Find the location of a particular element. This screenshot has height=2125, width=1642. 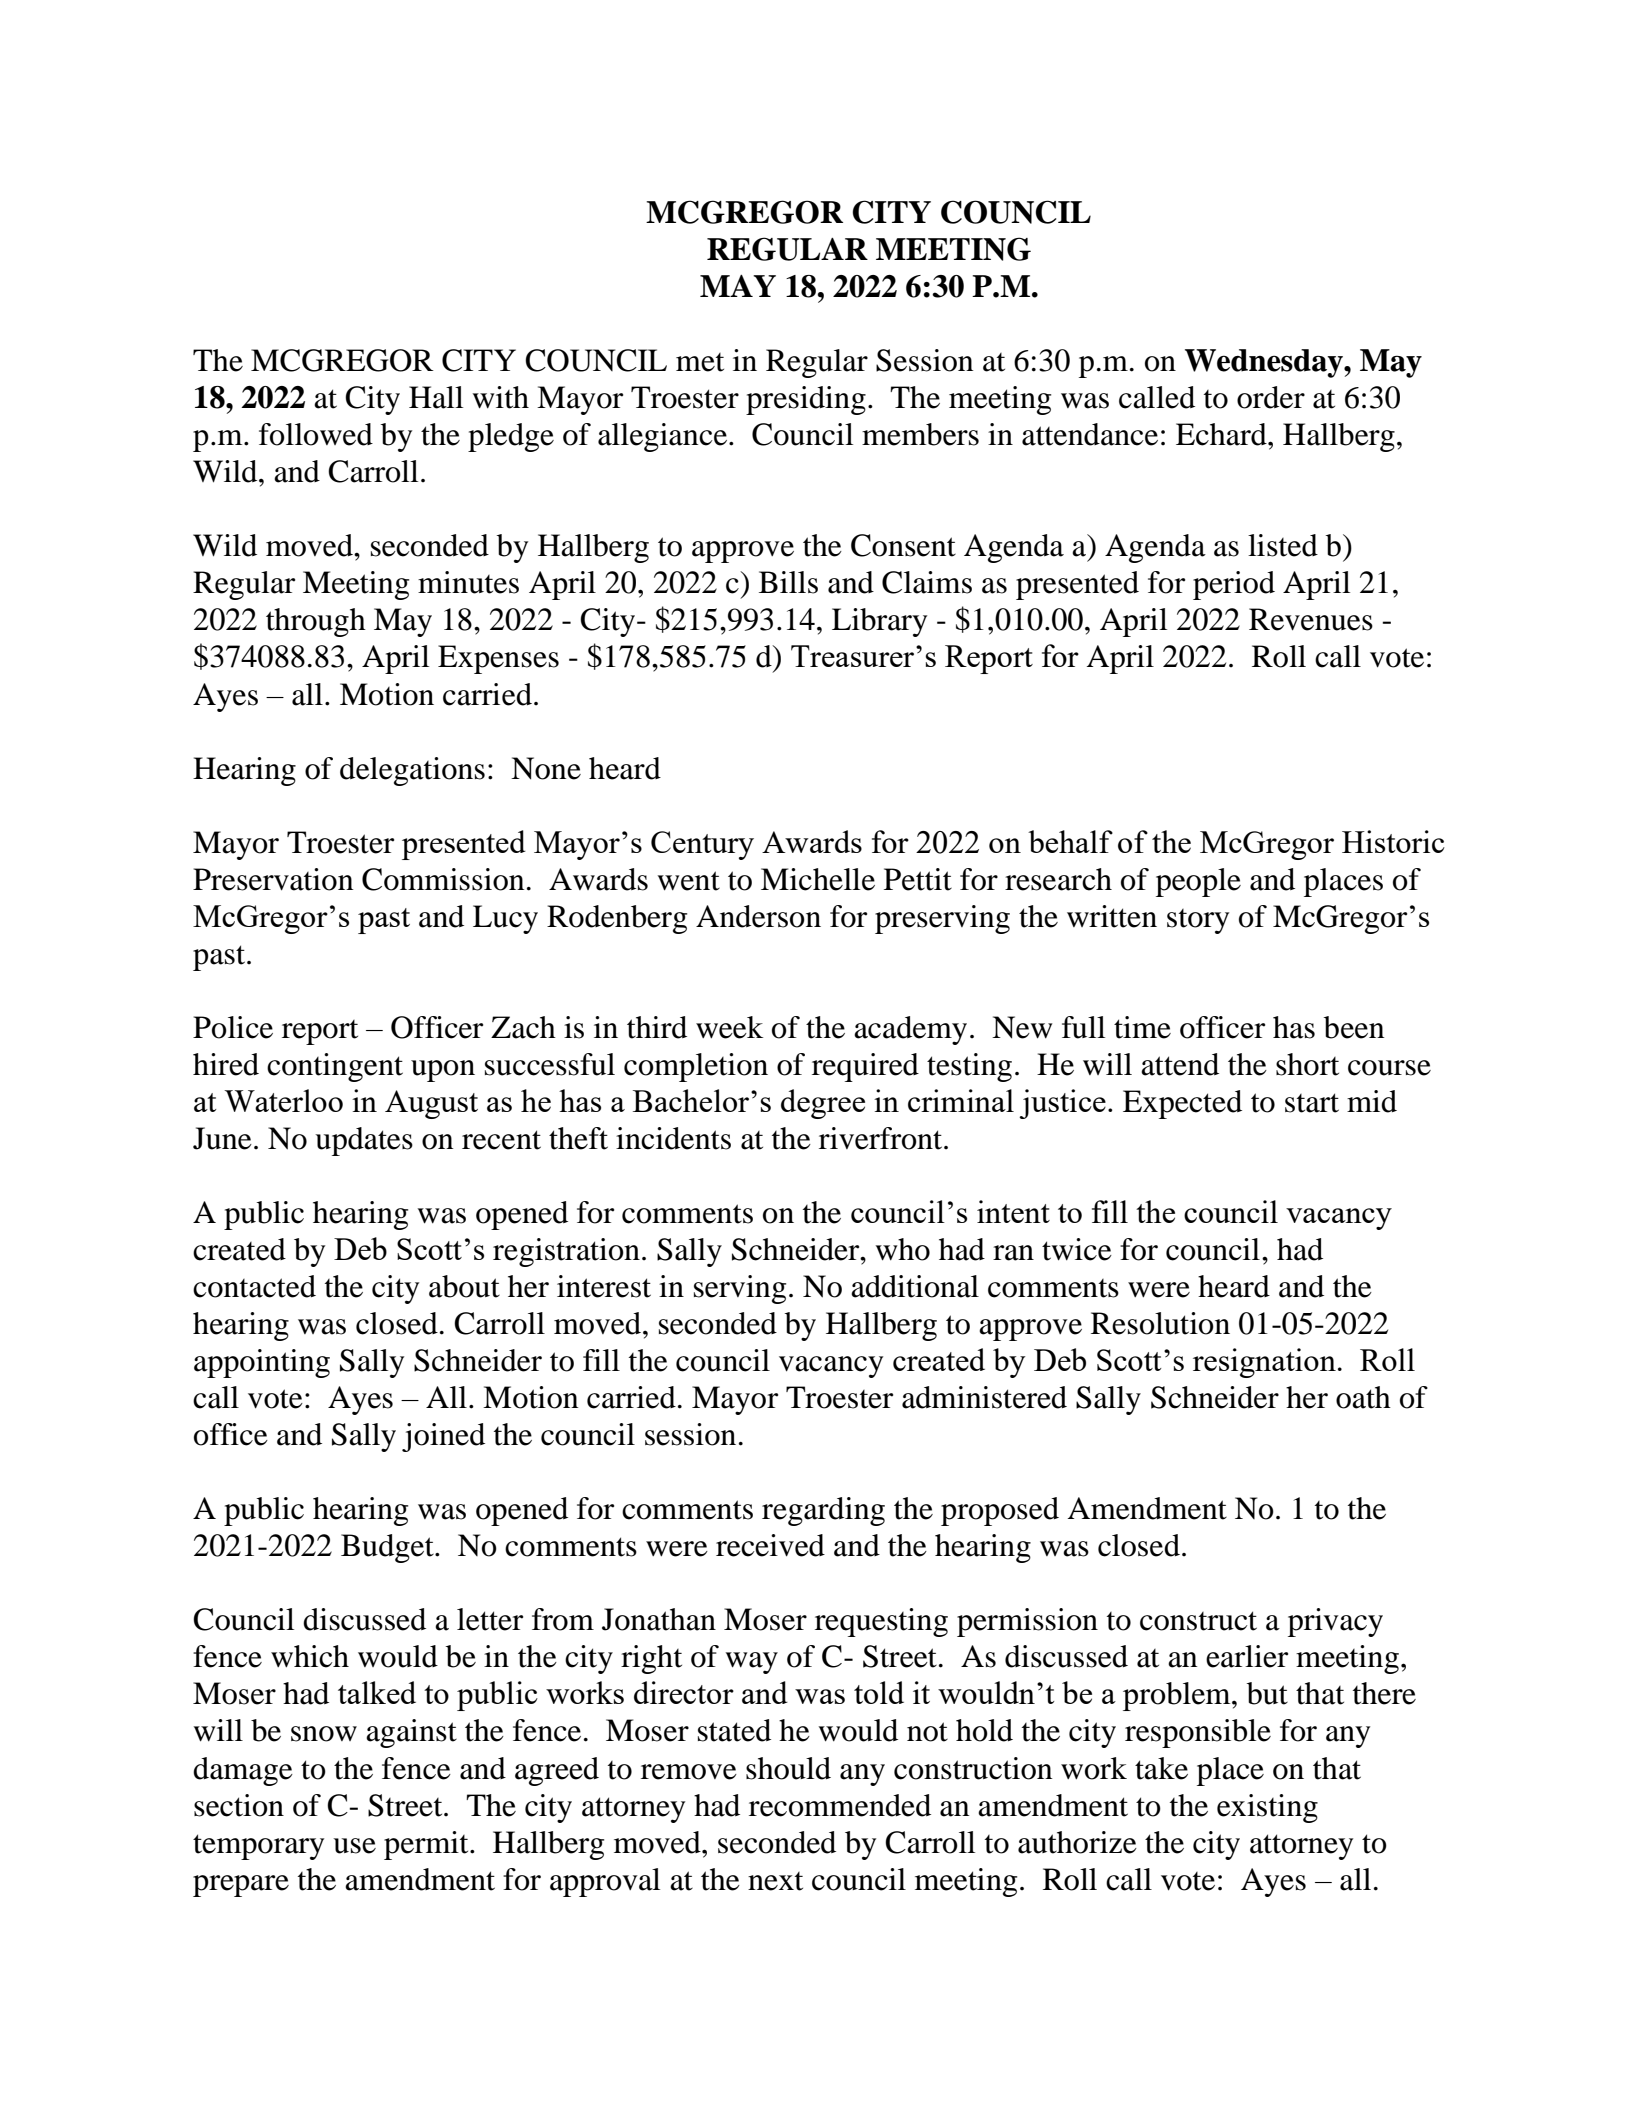

updates is located at coordinates (364, 1141).
